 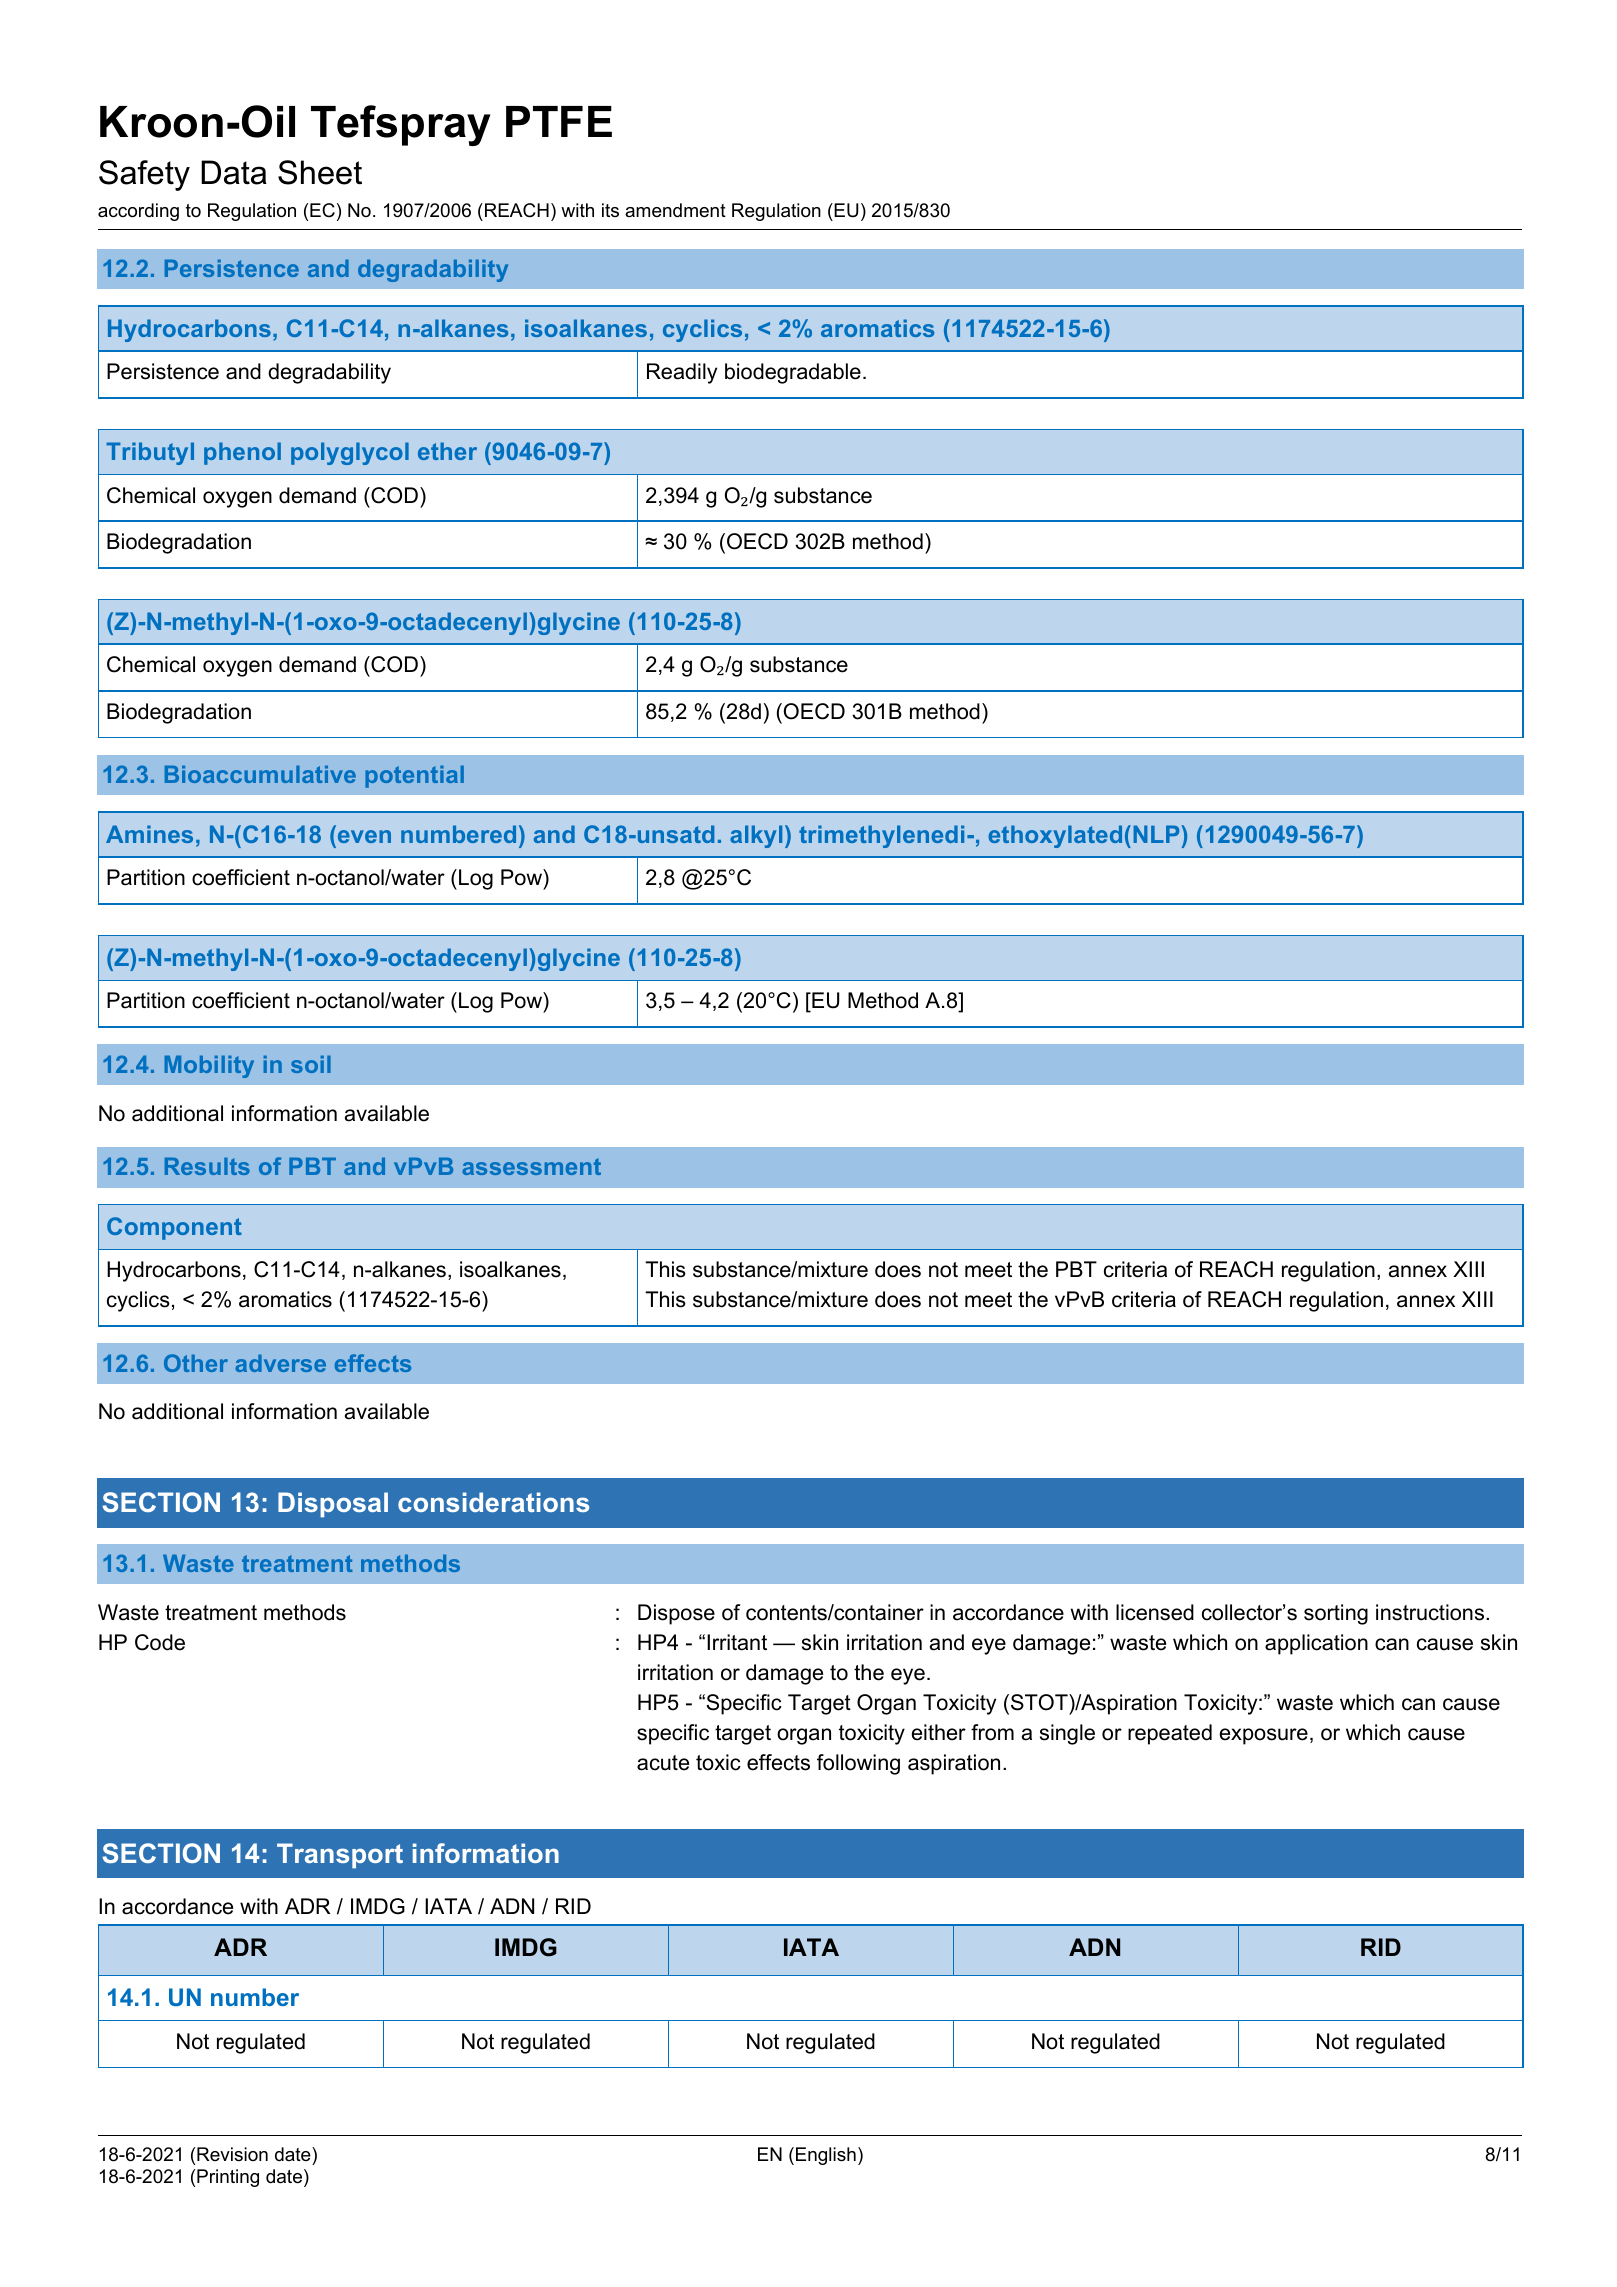 What do you see at coordinates (232, 2154) in the screenshot?
I see `Revision` at bounding box center [232, 2154].
